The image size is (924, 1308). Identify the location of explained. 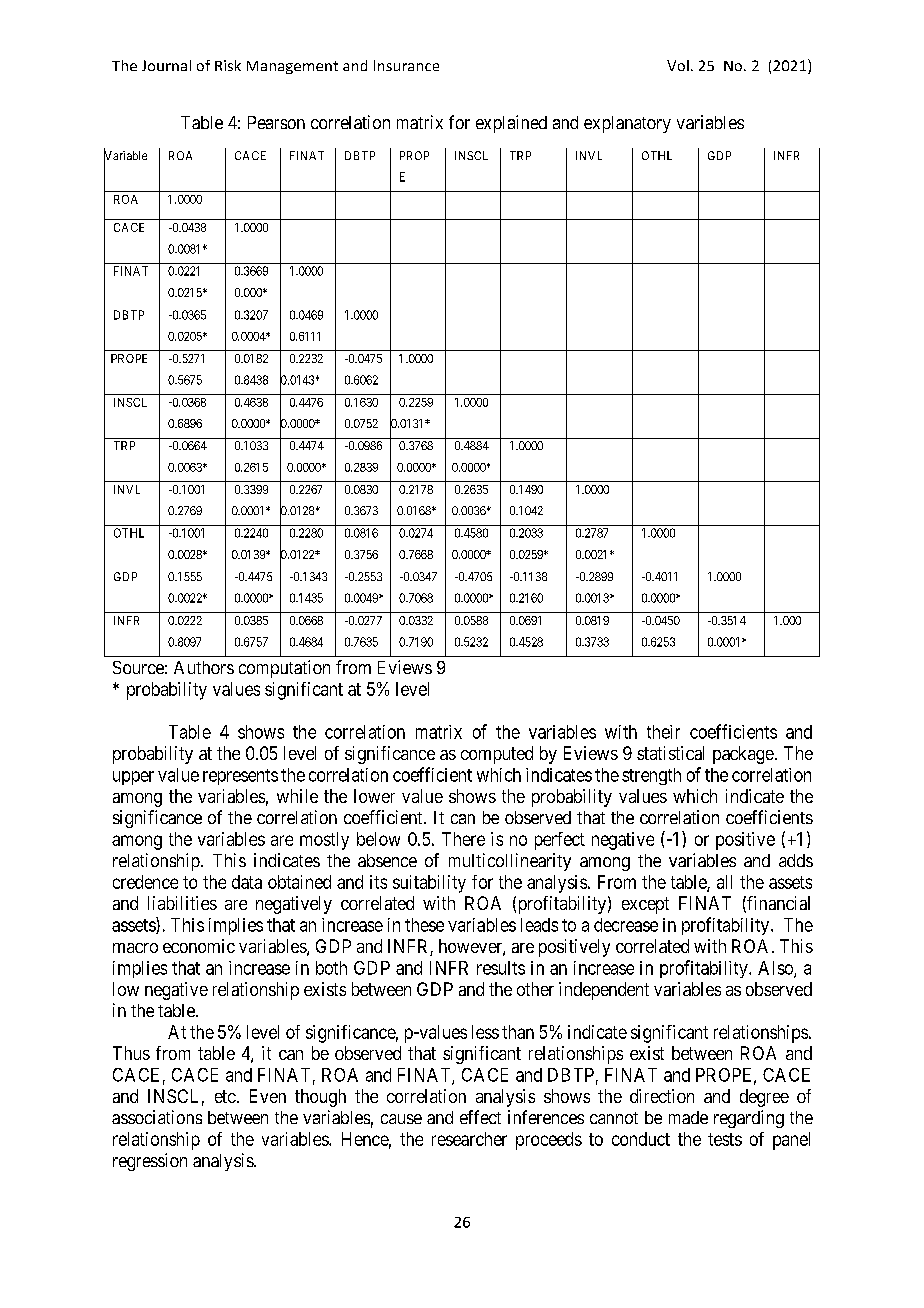
(511, 124).
